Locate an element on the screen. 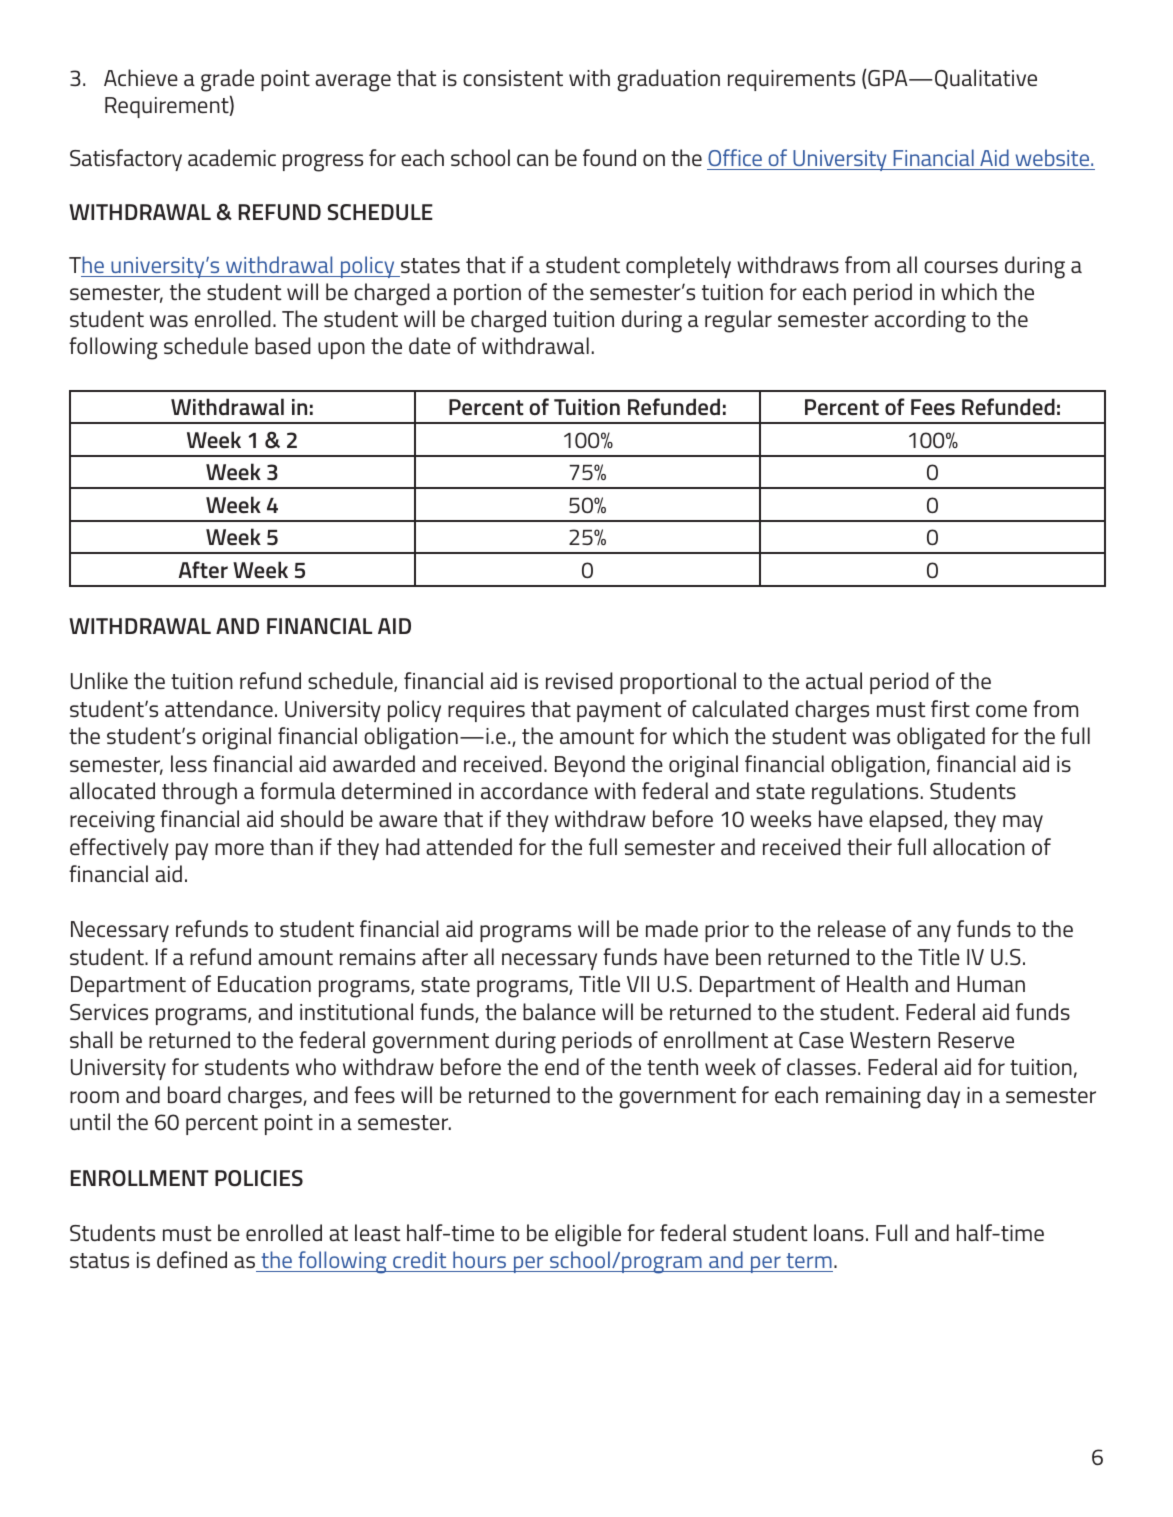 This screenshot has height=1517, width=1173. found is located at coordinates (609, 157).
